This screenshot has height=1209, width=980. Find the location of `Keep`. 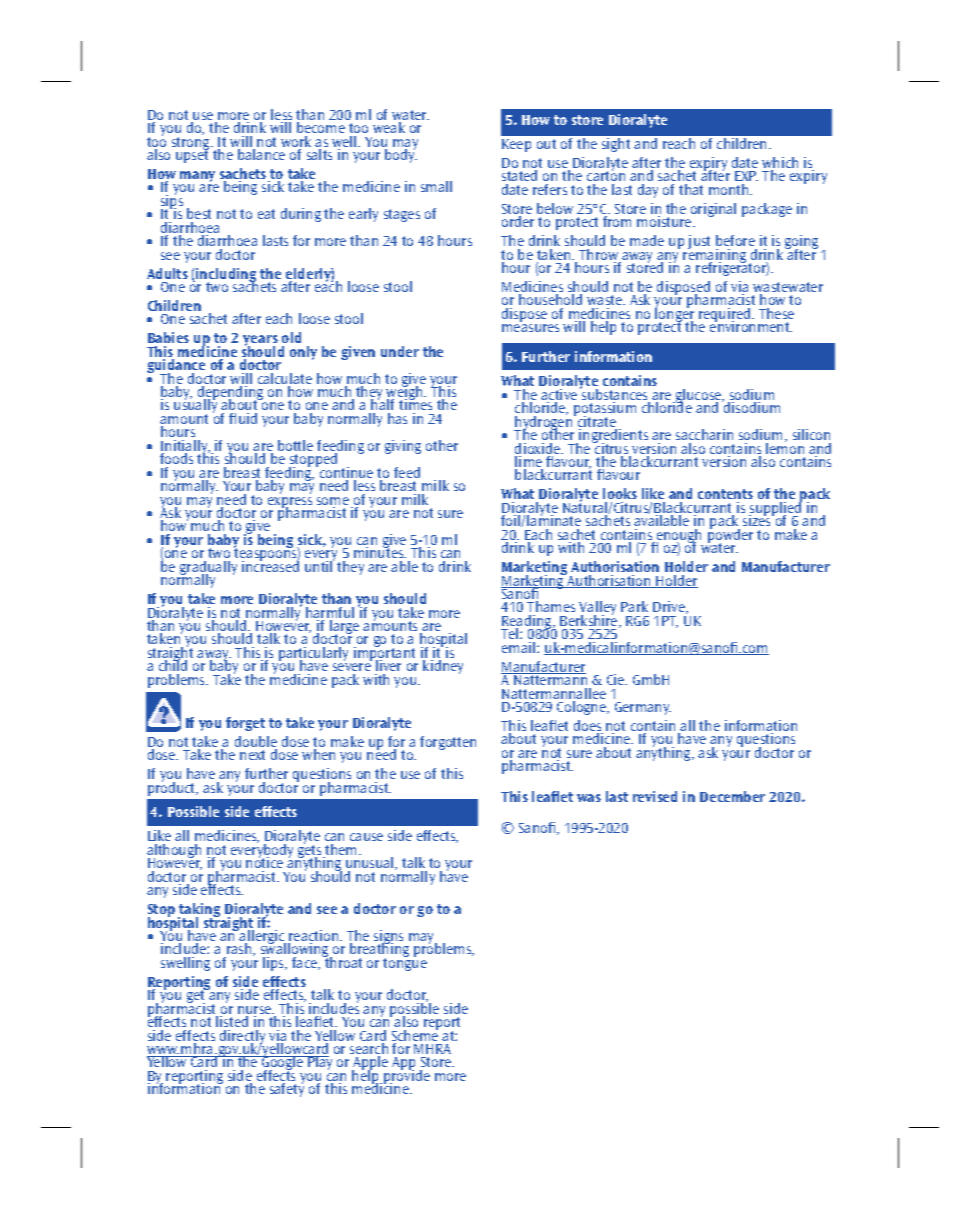

Keep is located at coordinates (516, 145).
